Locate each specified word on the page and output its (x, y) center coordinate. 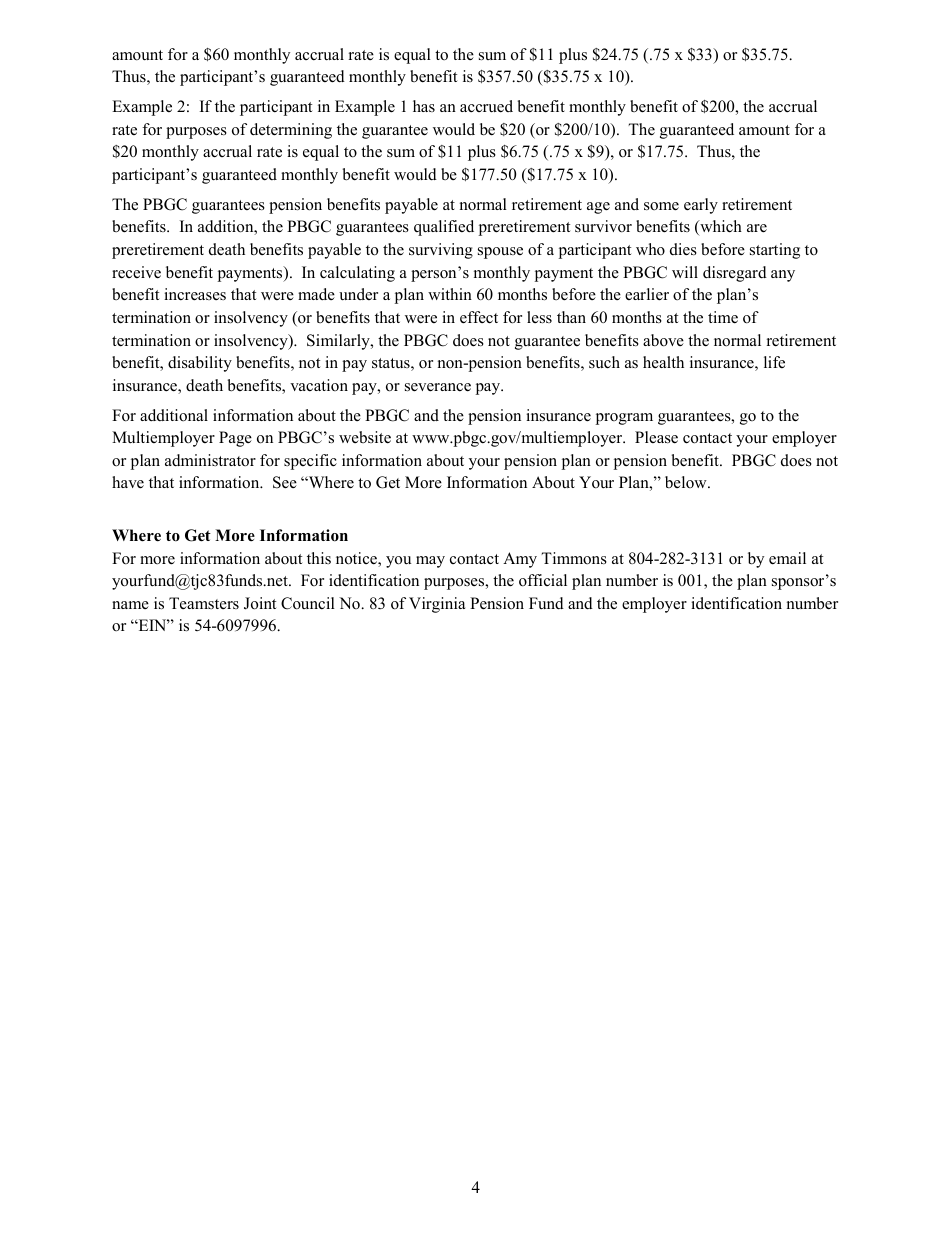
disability (200, 364)
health (663, 362)
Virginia (437, 605)
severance (438, 387)
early (701, 206)
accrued (486, 106)
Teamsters (204, 603)
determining (291, 131)
